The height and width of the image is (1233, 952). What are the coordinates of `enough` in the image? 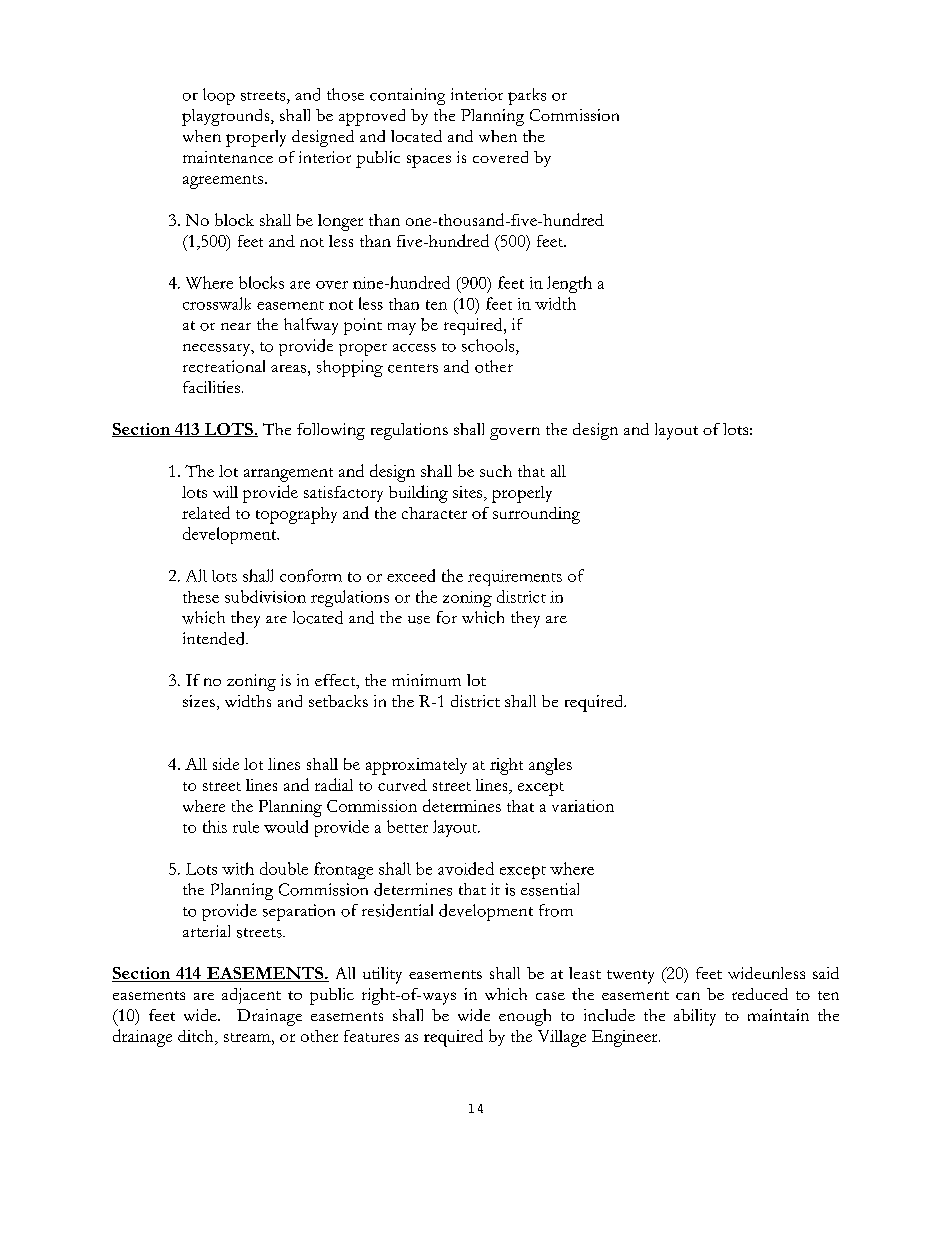 It's located at (525, 1017).
